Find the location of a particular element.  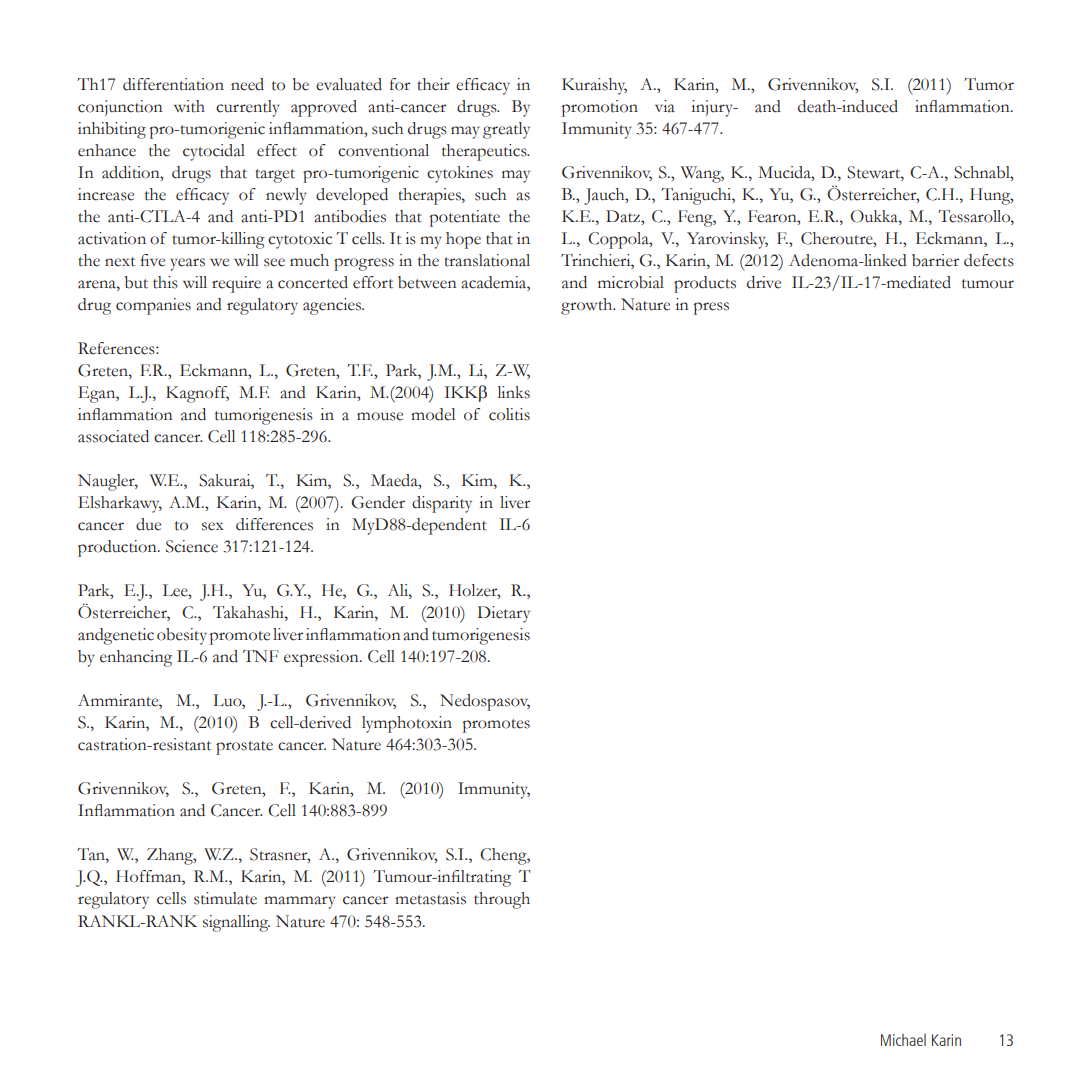

growth is located at coordinates (588, 306).
